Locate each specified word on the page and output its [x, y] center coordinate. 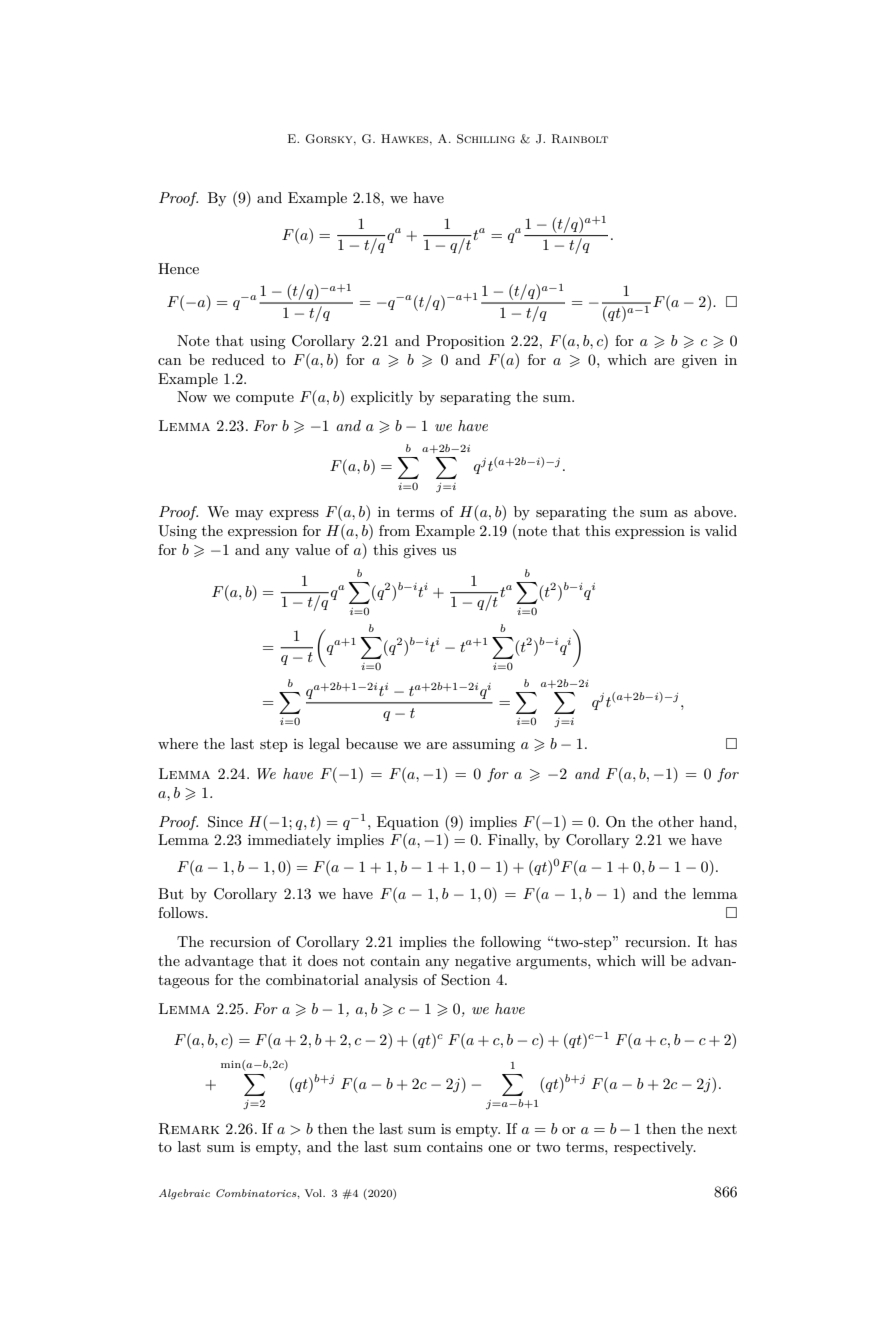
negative [483, 963]
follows [182, 912]
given [699, 362]
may [249, 515]
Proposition [465, 342]
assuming [483, 745]
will [653, 960]
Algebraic [184, 1194]
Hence [178, 268]
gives [419, 551]
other [676, 821]
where [178, 743]
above [714, 511]
